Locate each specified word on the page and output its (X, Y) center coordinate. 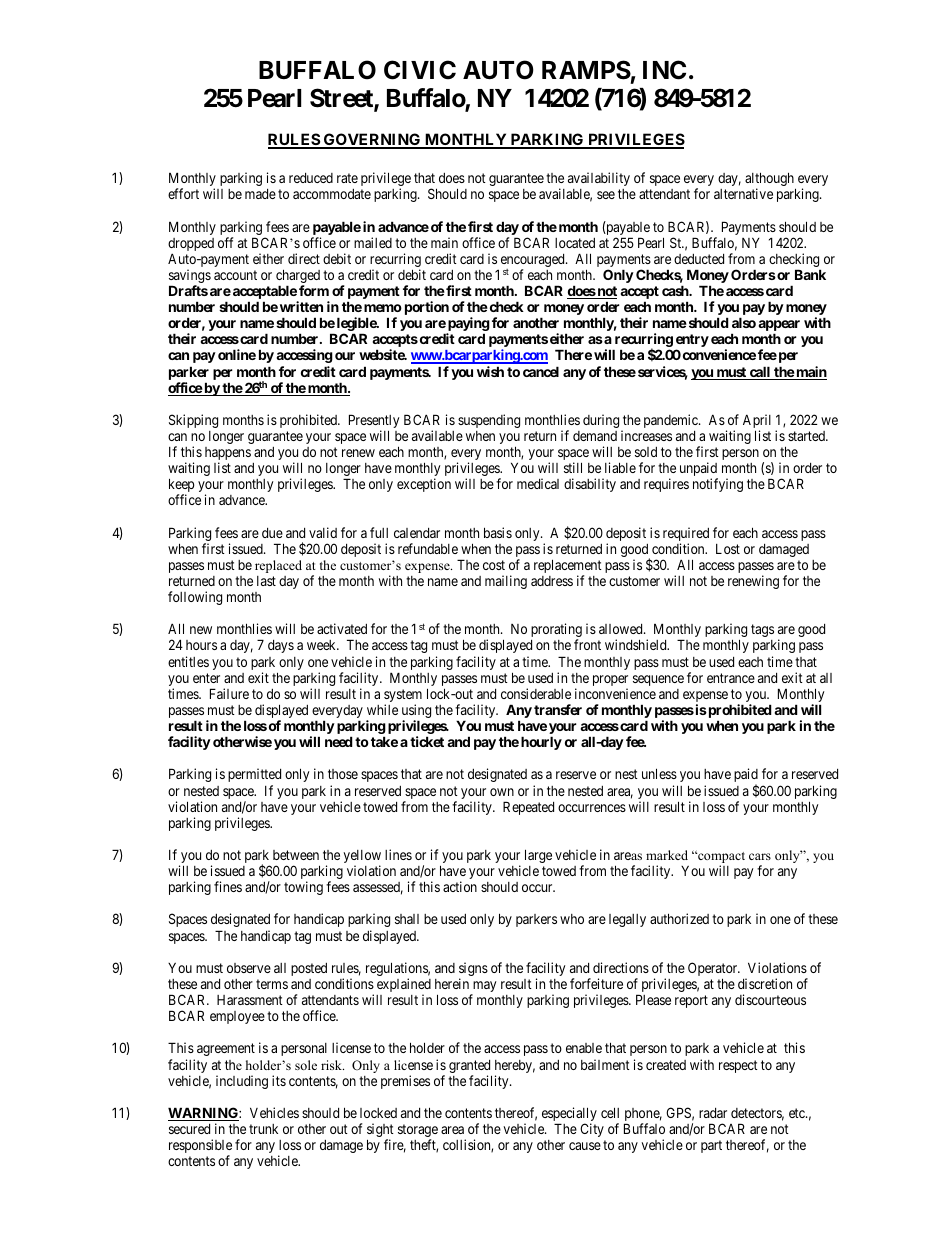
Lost (728, 549)
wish (490, 371)
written (301, 306)
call (760, 373)
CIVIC (420, 70)
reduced (311, 178)
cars (760, 856)
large (538, 856)
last (266, 581)
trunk (263, 1129)
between (296, 855)
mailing (506, 582)
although (770, 180)
